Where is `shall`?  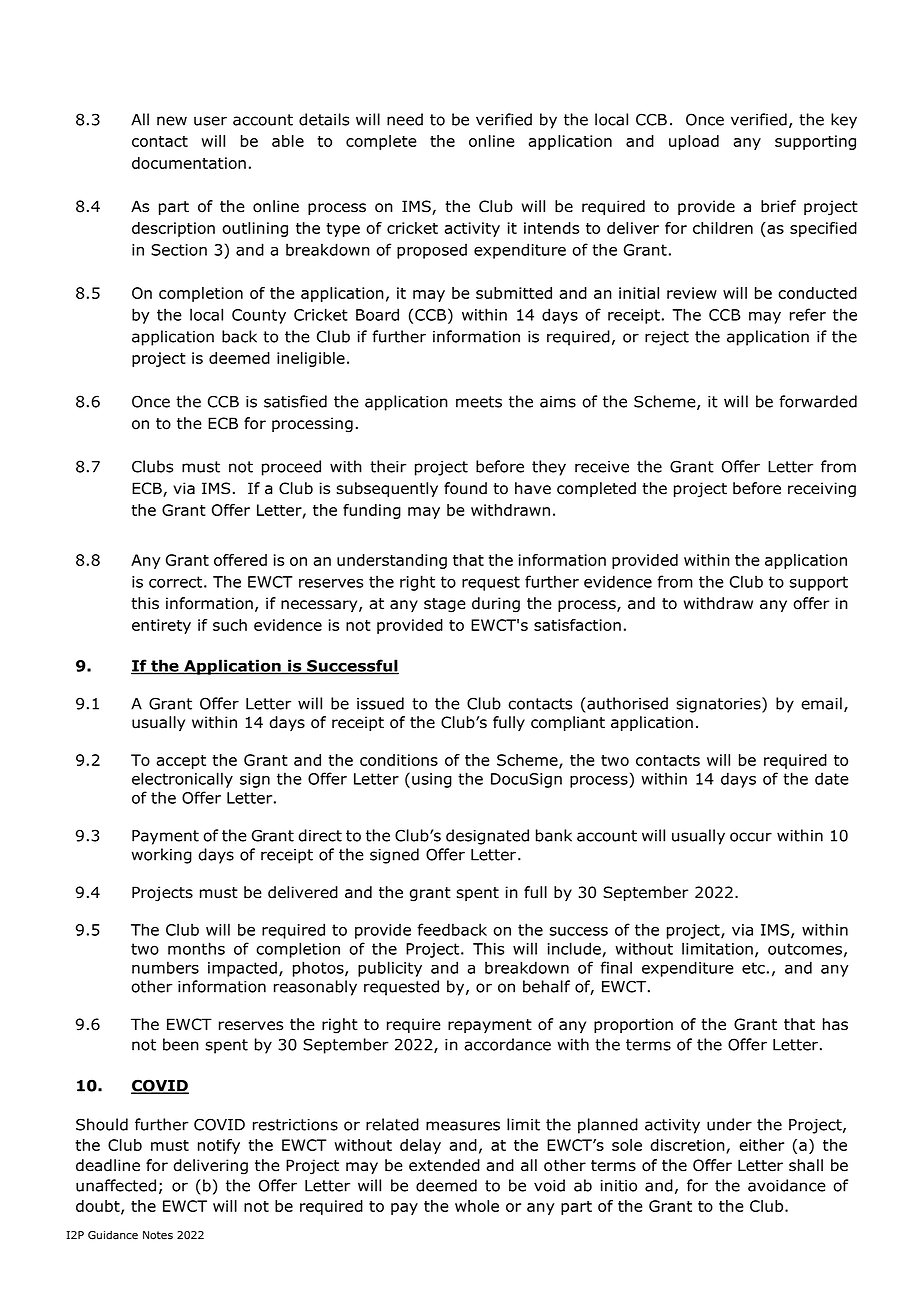 shall is located at coordinates (806, 1165).
